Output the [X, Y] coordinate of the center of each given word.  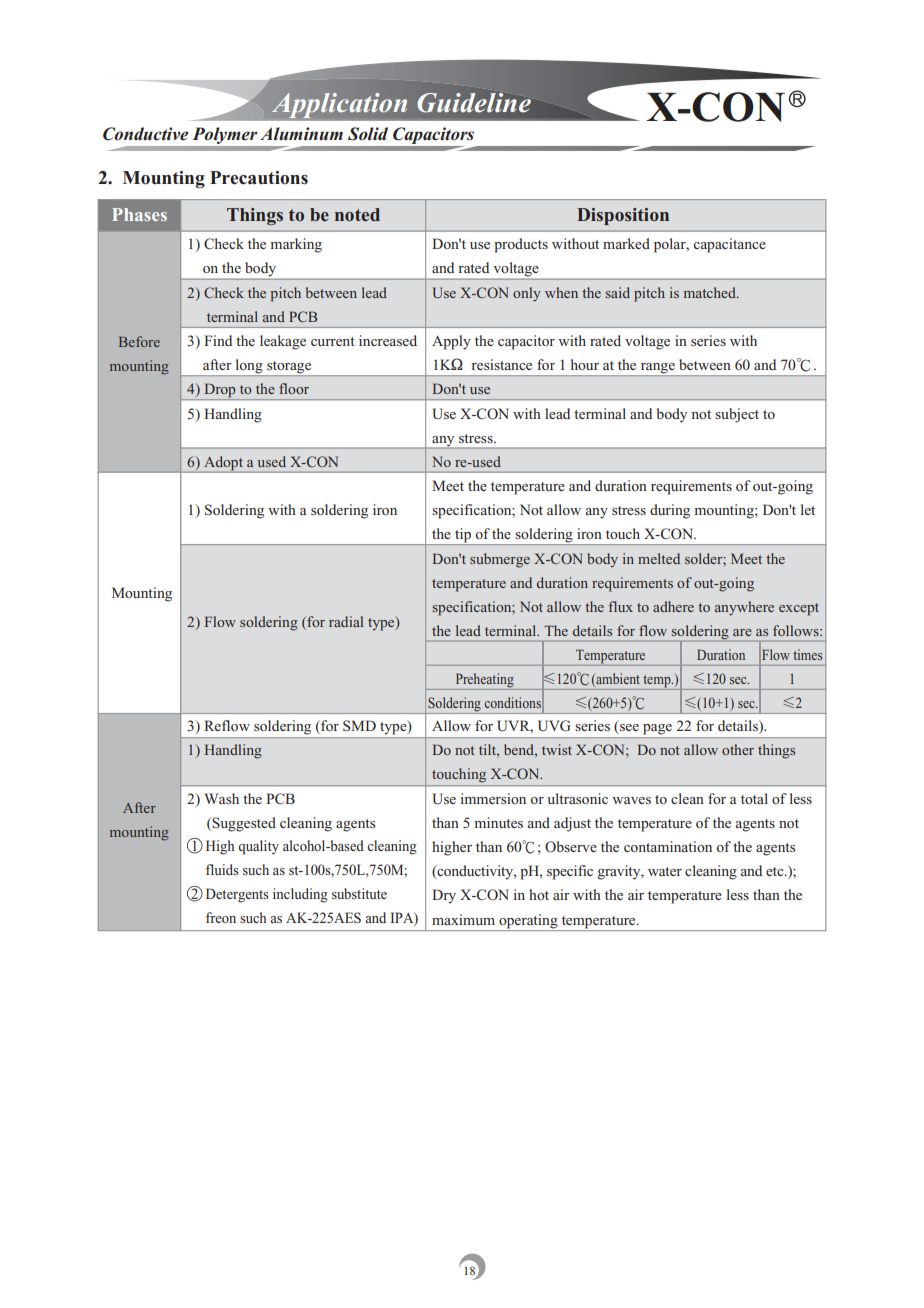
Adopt [223, 464]
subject [737, 415]
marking [296, 245]
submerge [500, 560]
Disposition [623, 216]
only [527, 294]
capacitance [729, 245]
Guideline [474, 103]
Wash [221, 798]
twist [557, 749]
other [738, 749]
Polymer [226, 137]
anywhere [744, 608]
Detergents [237, 895]
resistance [501, 364]
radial [346, 621]
